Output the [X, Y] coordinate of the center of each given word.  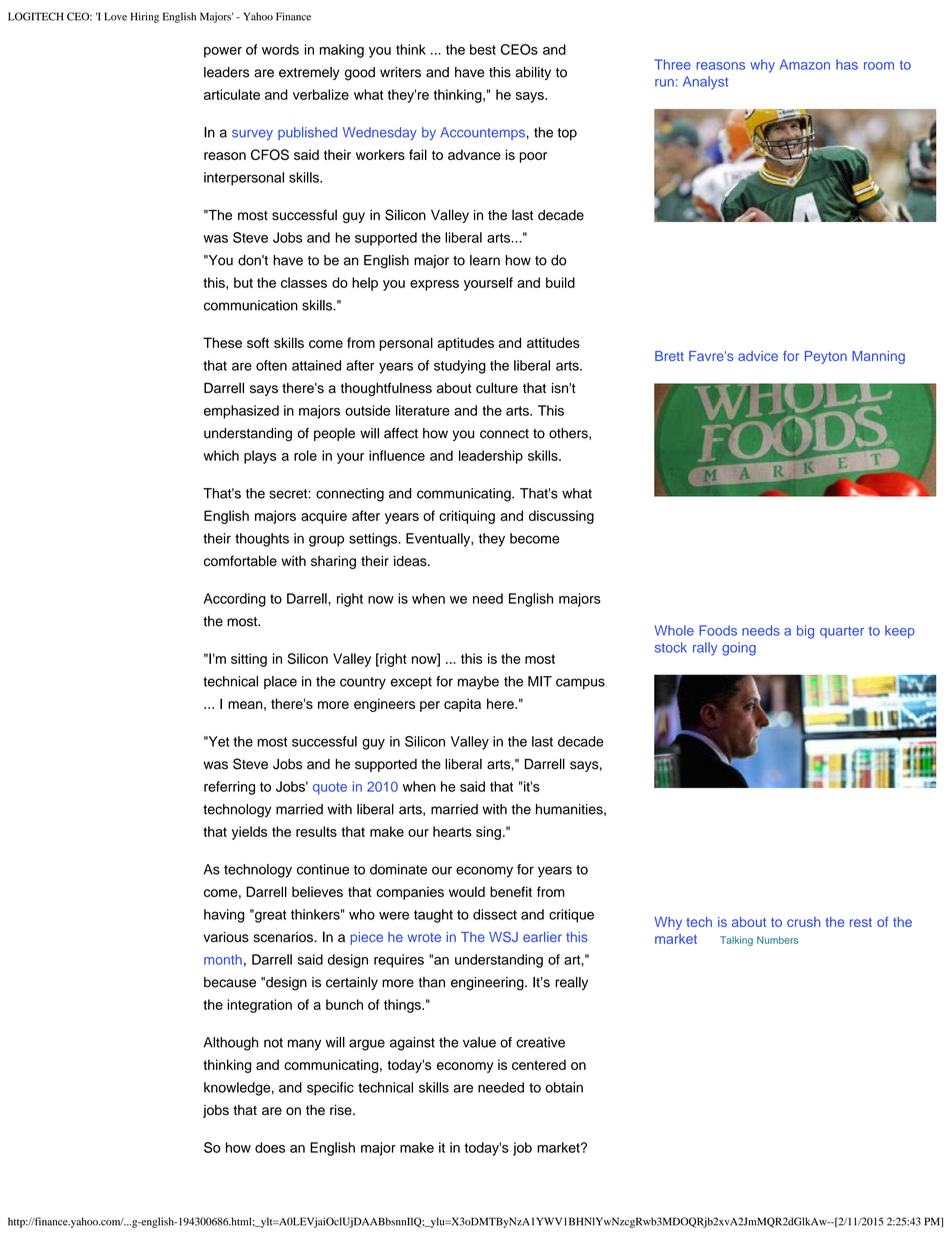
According [235, 600]
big [805, 632]
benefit [511, 891]
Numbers [777, 940]
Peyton [826, 357]
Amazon [805, 64]
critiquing [467, 517]
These [222, 342]
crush [803, 922]
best [483, 49]
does [270, 1147]
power [223, 52]
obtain [564, 1087]
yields [249, 833]
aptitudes [466, 344]
